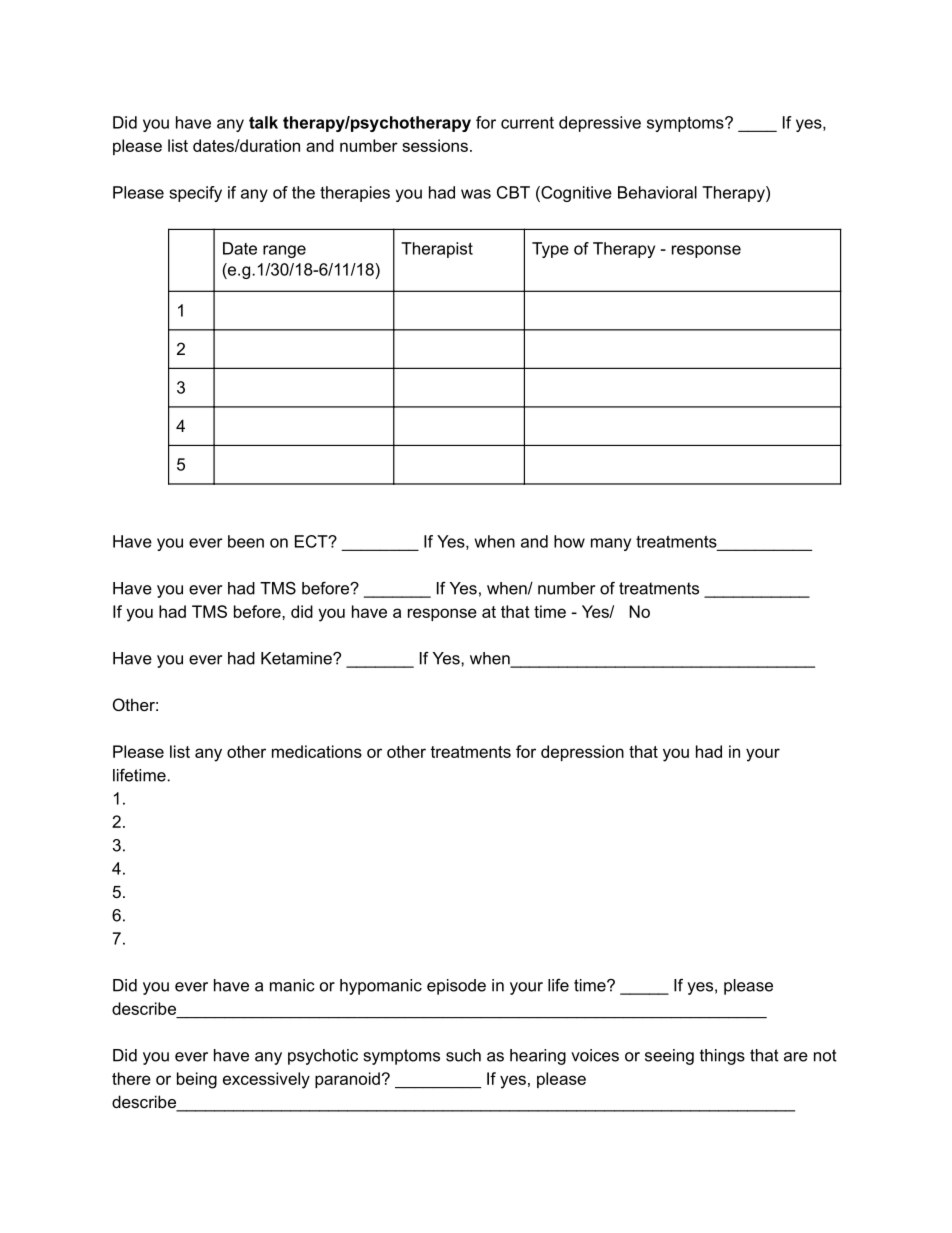 Image resolution: width=952 pixels, height=1233 pixels. I want to click on being, so click(197, 1080).
